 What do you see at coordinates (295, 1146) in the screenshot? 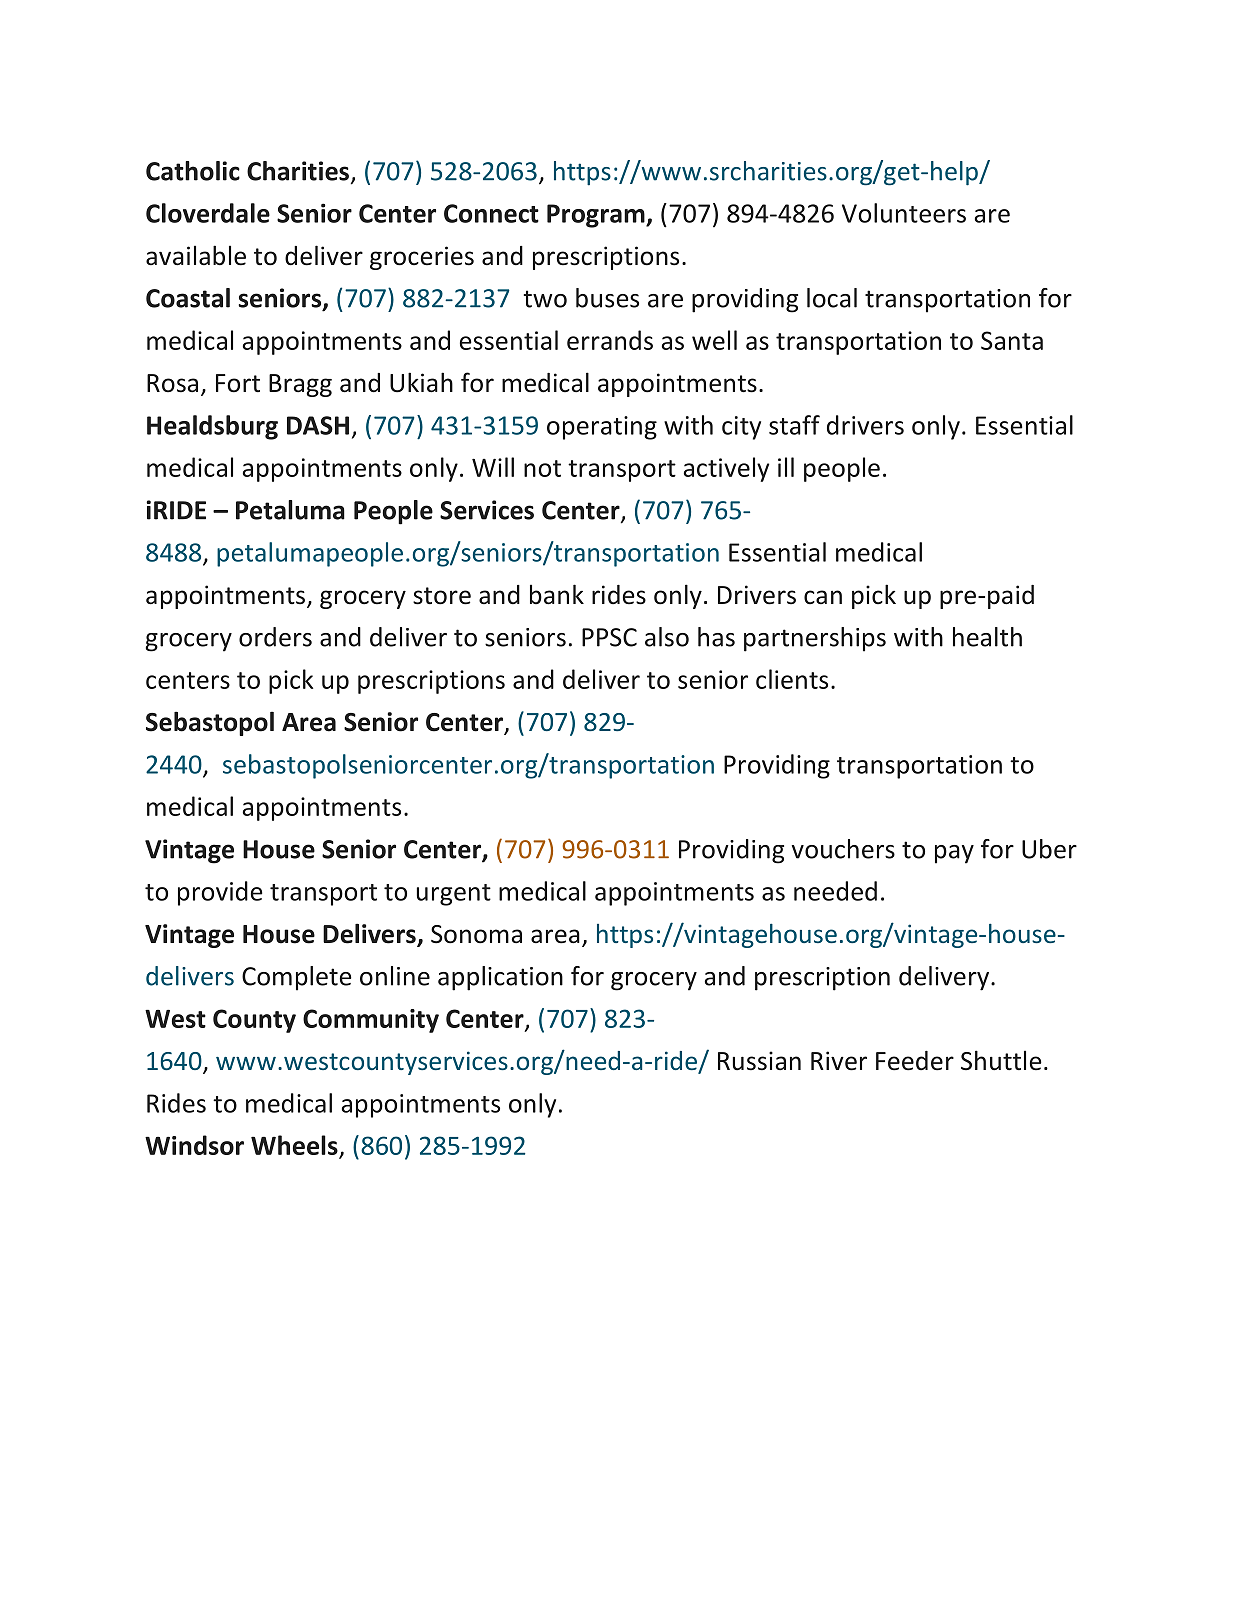
I see `Wheels` at bounding box center [295, 1146].
